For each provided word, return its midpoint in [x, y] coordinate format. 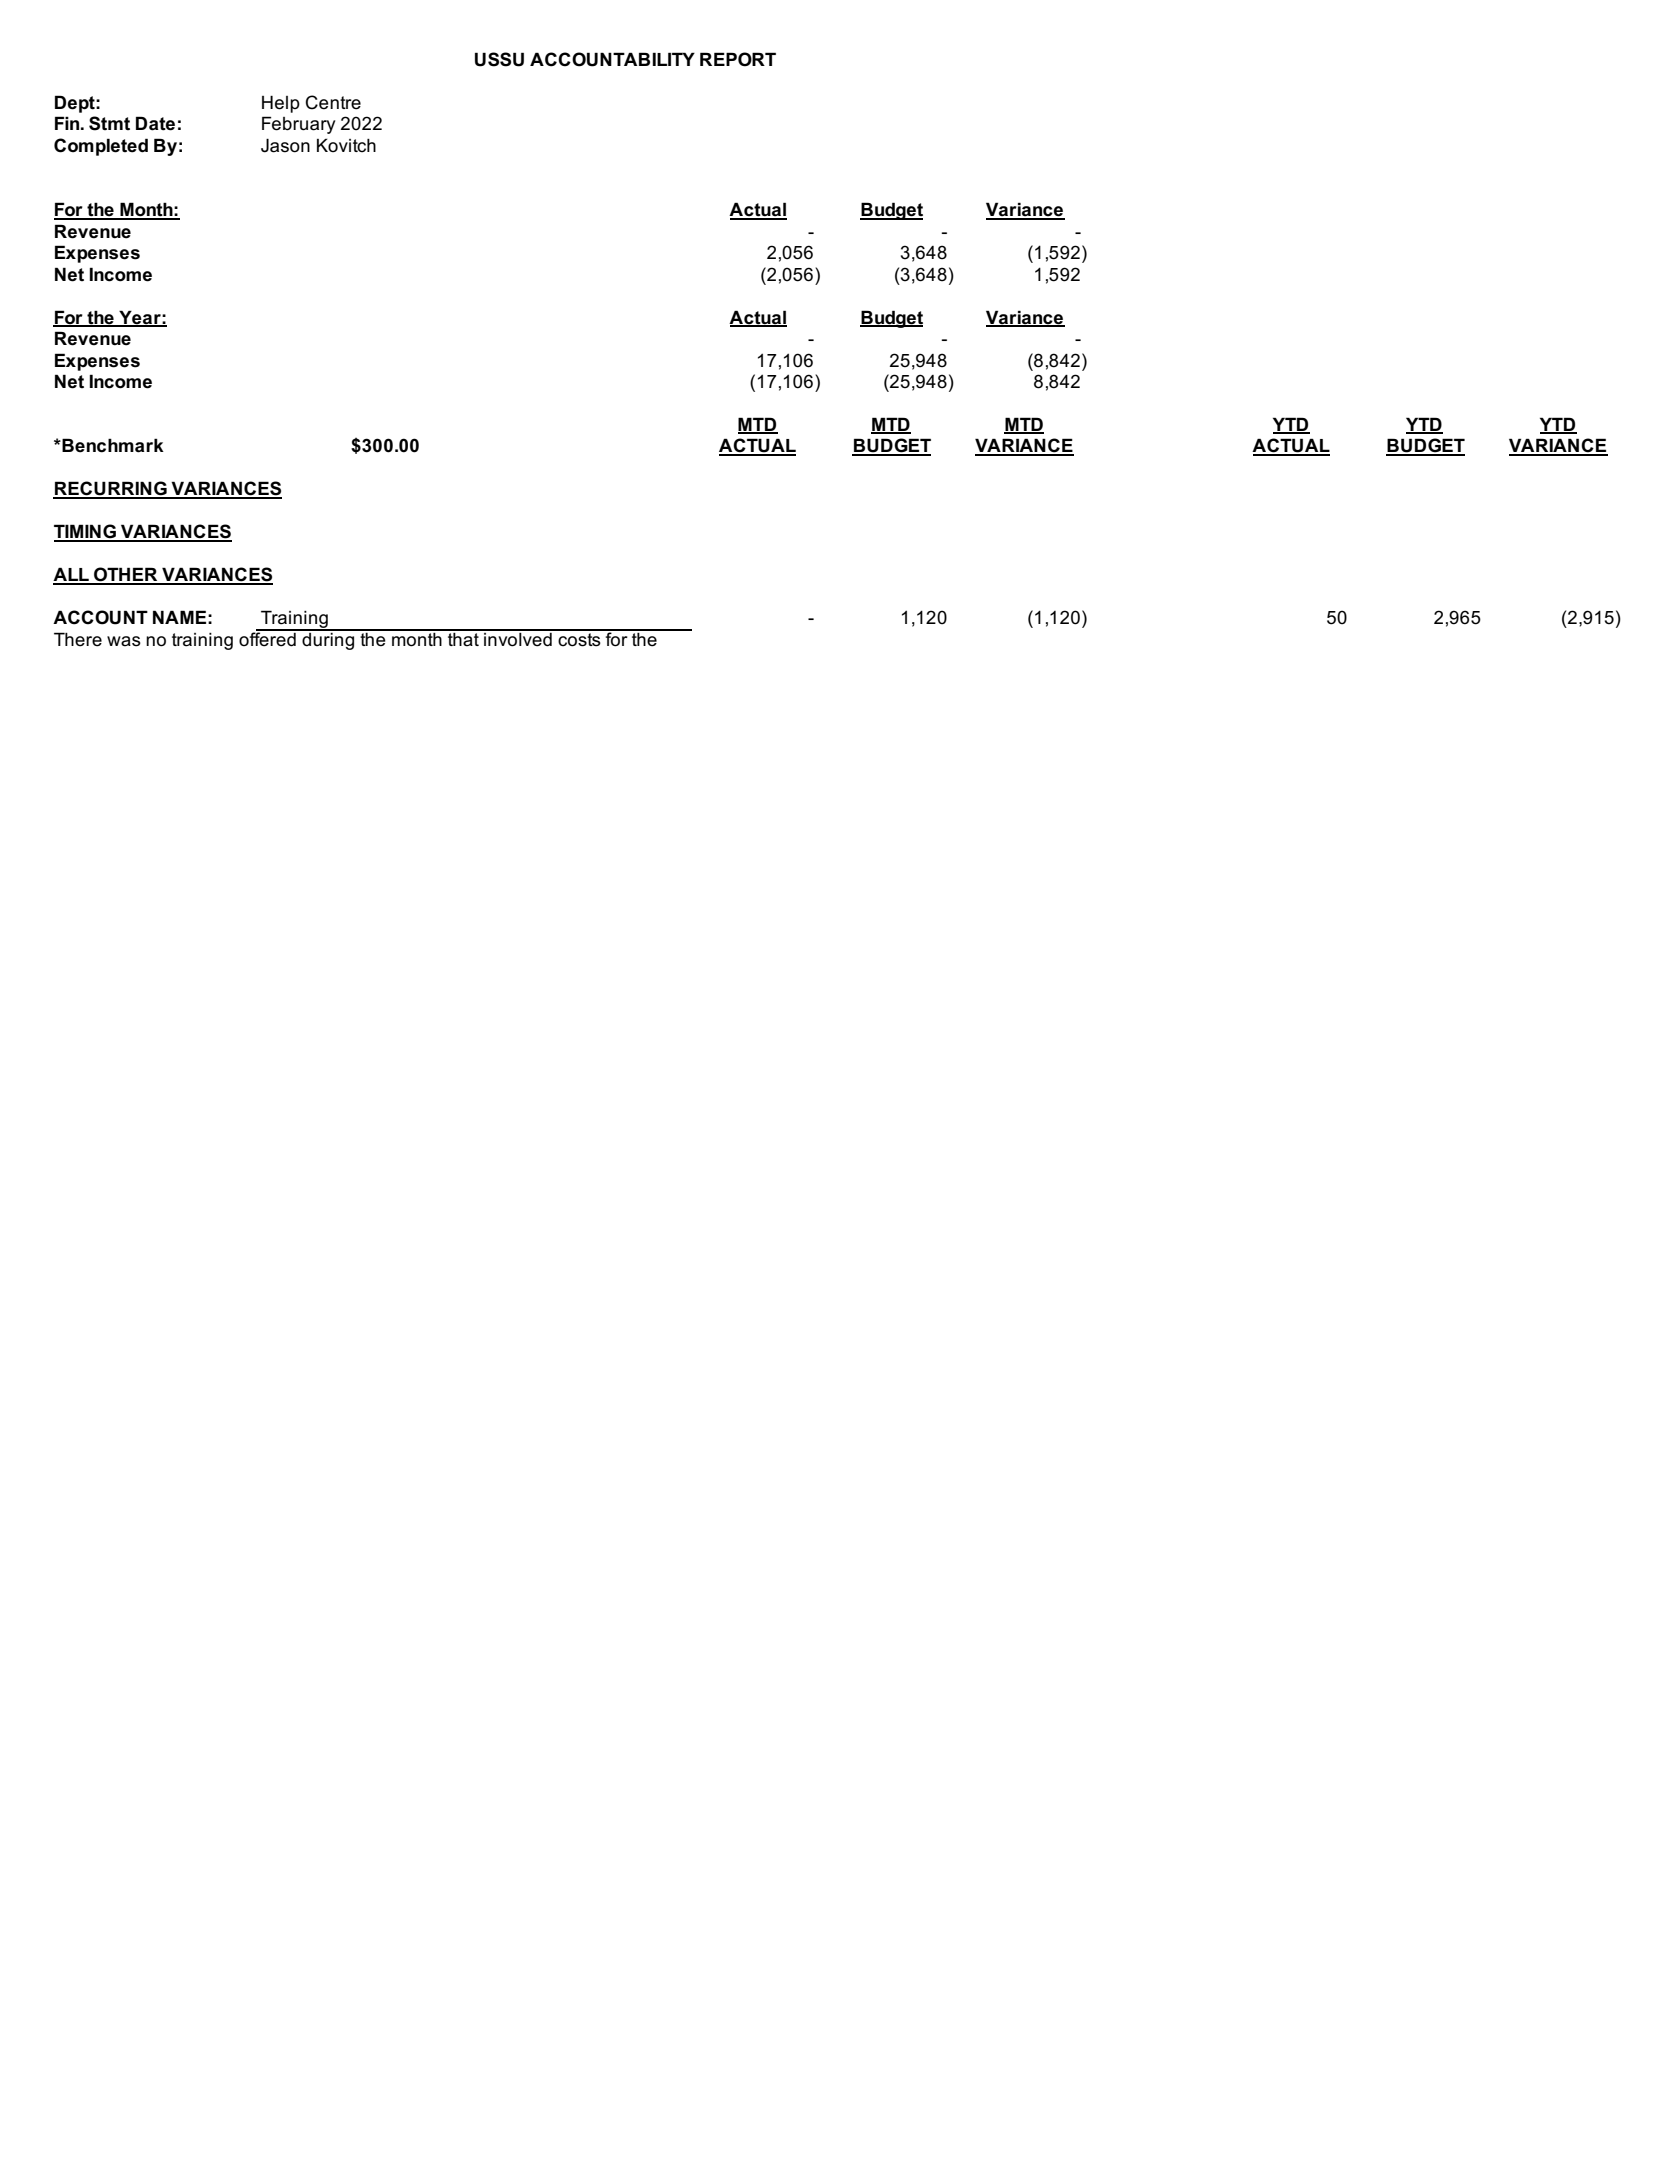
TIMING [86, 532]
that [463, 638]
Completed [101, 147]
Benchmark [112, 445]
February [299, 125]
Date [155, 123]
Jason [285, 145]
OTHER [126, 575]
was [124, 641]
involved [518, 638]
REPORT [738, 59]
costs [579, 638]
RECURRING [111, 489]
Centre [333, 102]
